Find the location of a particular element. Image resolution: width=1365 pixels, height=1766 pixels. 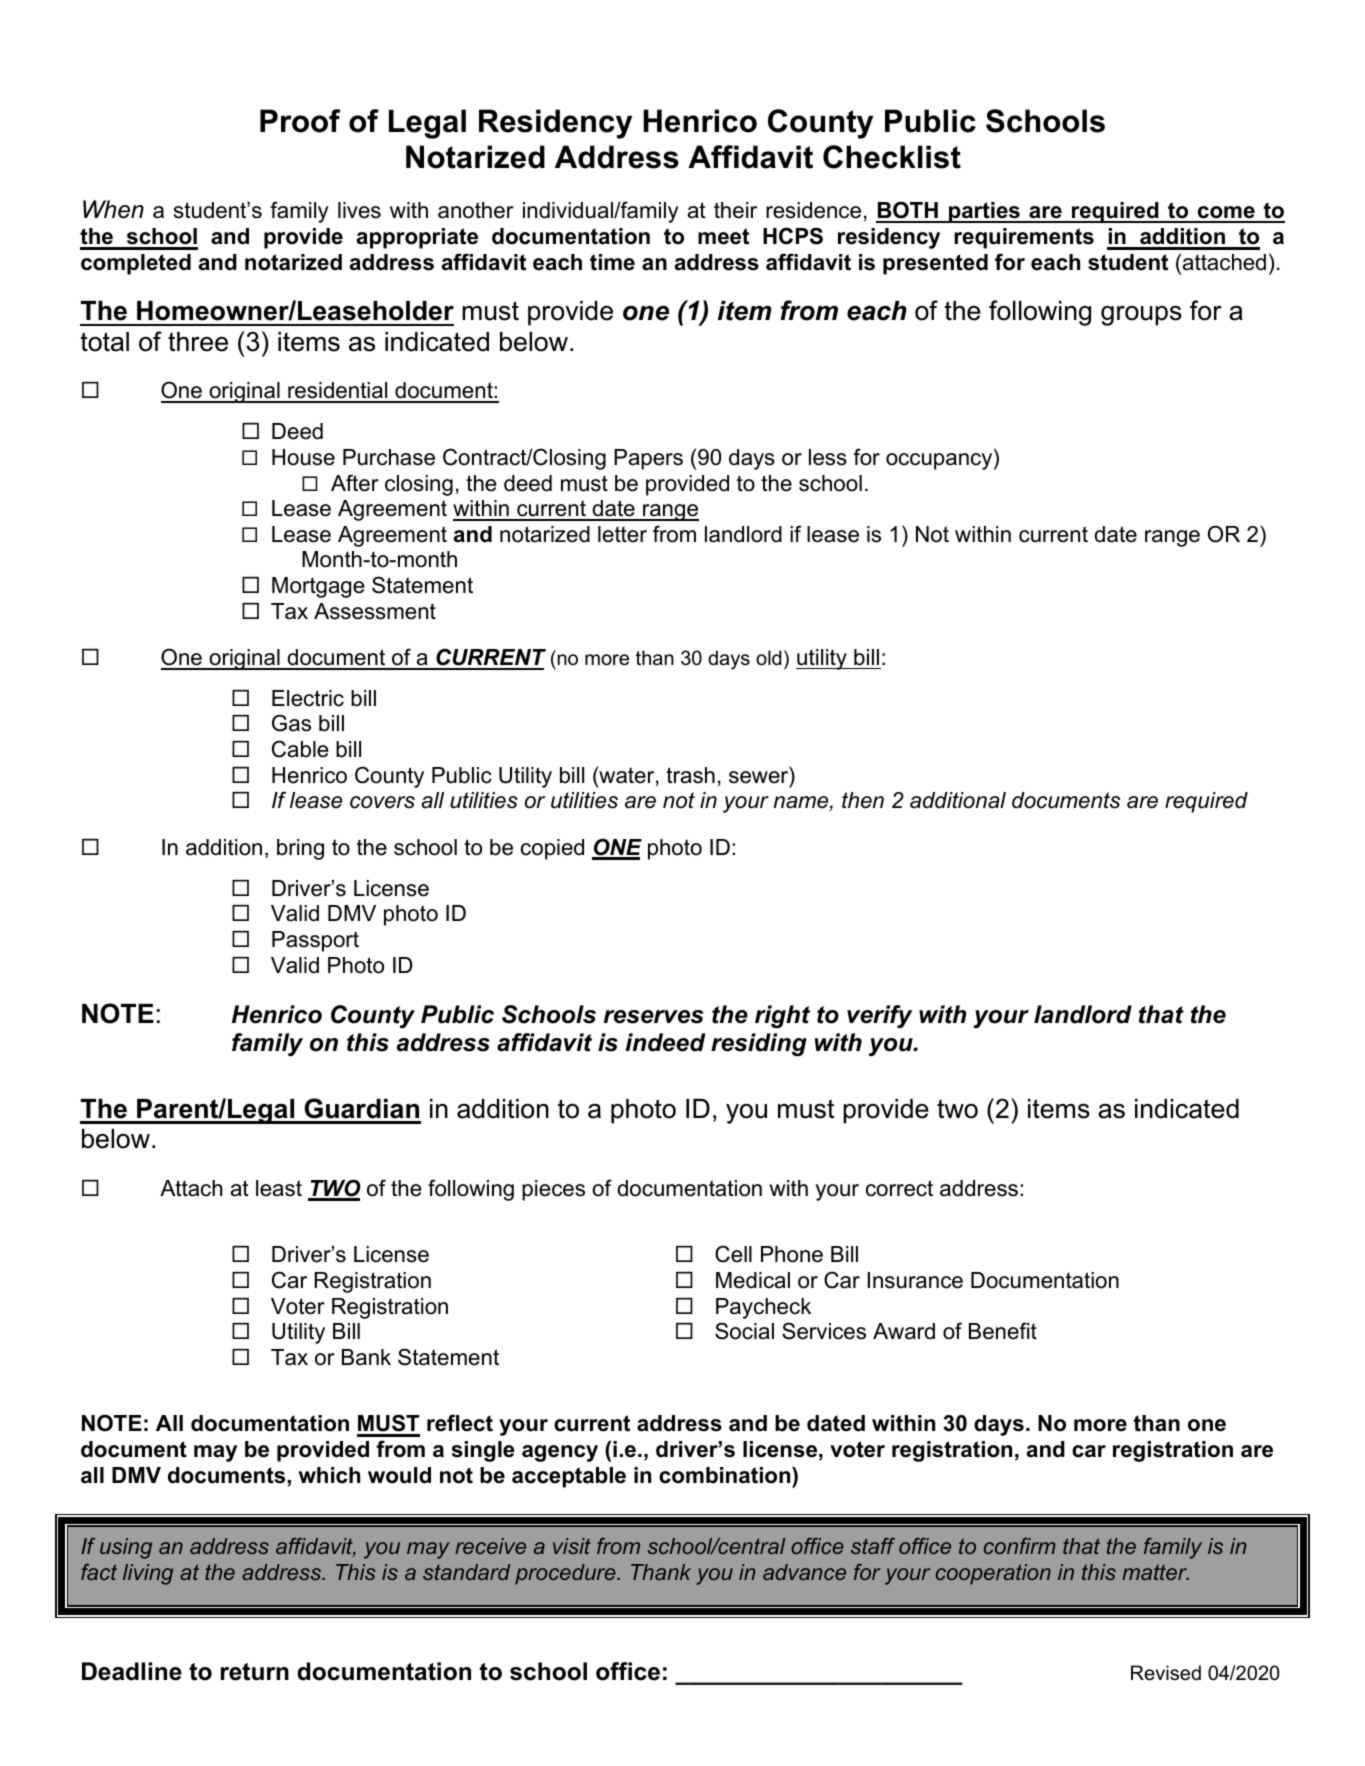

their is located at coordinates (735, 210).
